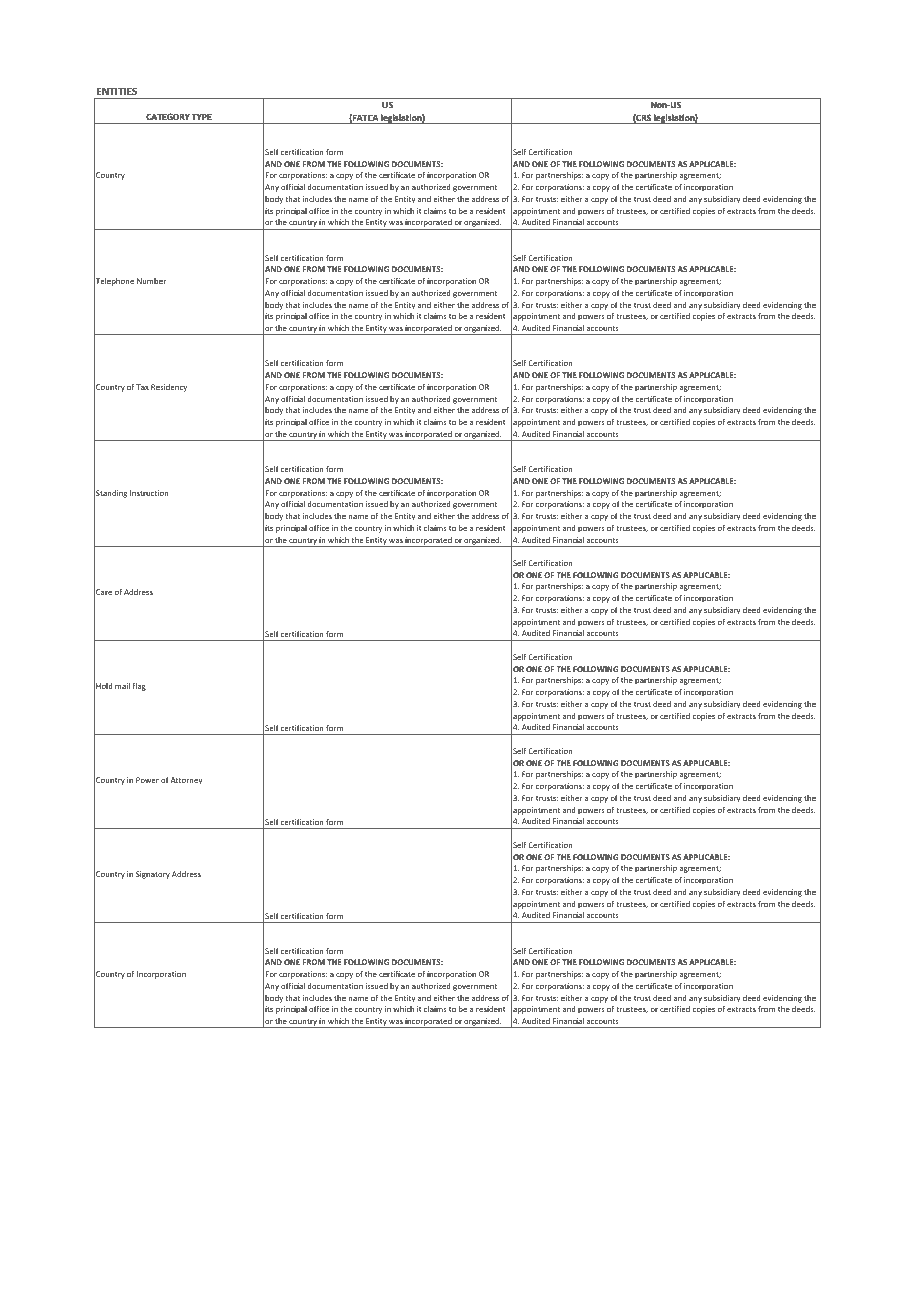 The width and height of the screenshot is (924, 1308). Describe the element at coordinates (149, 493) in the screenshot. I see `Instruction` at that location.
